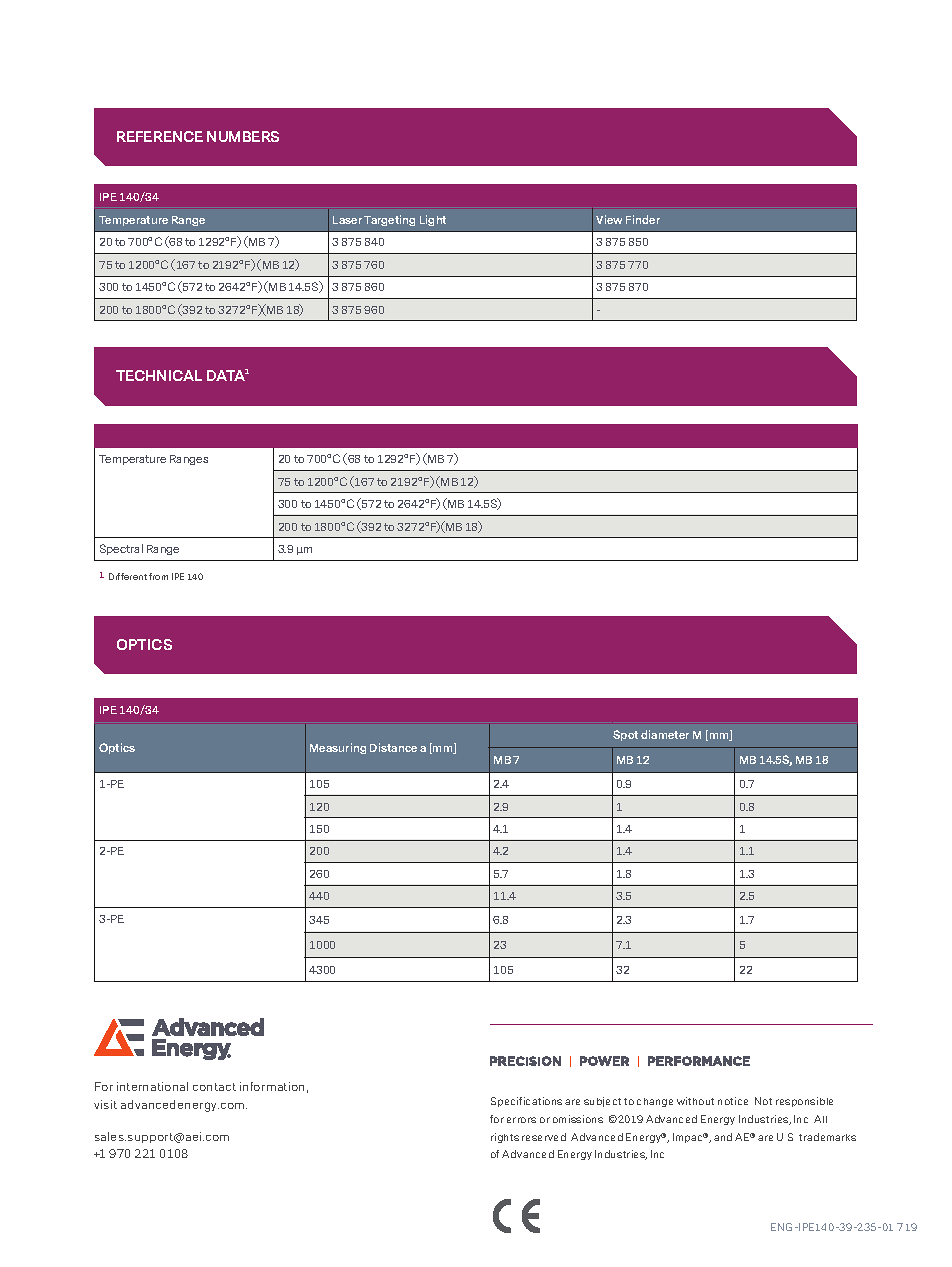 The image size is (952, 1267). I want to click on Finder, so click(643, 219).
